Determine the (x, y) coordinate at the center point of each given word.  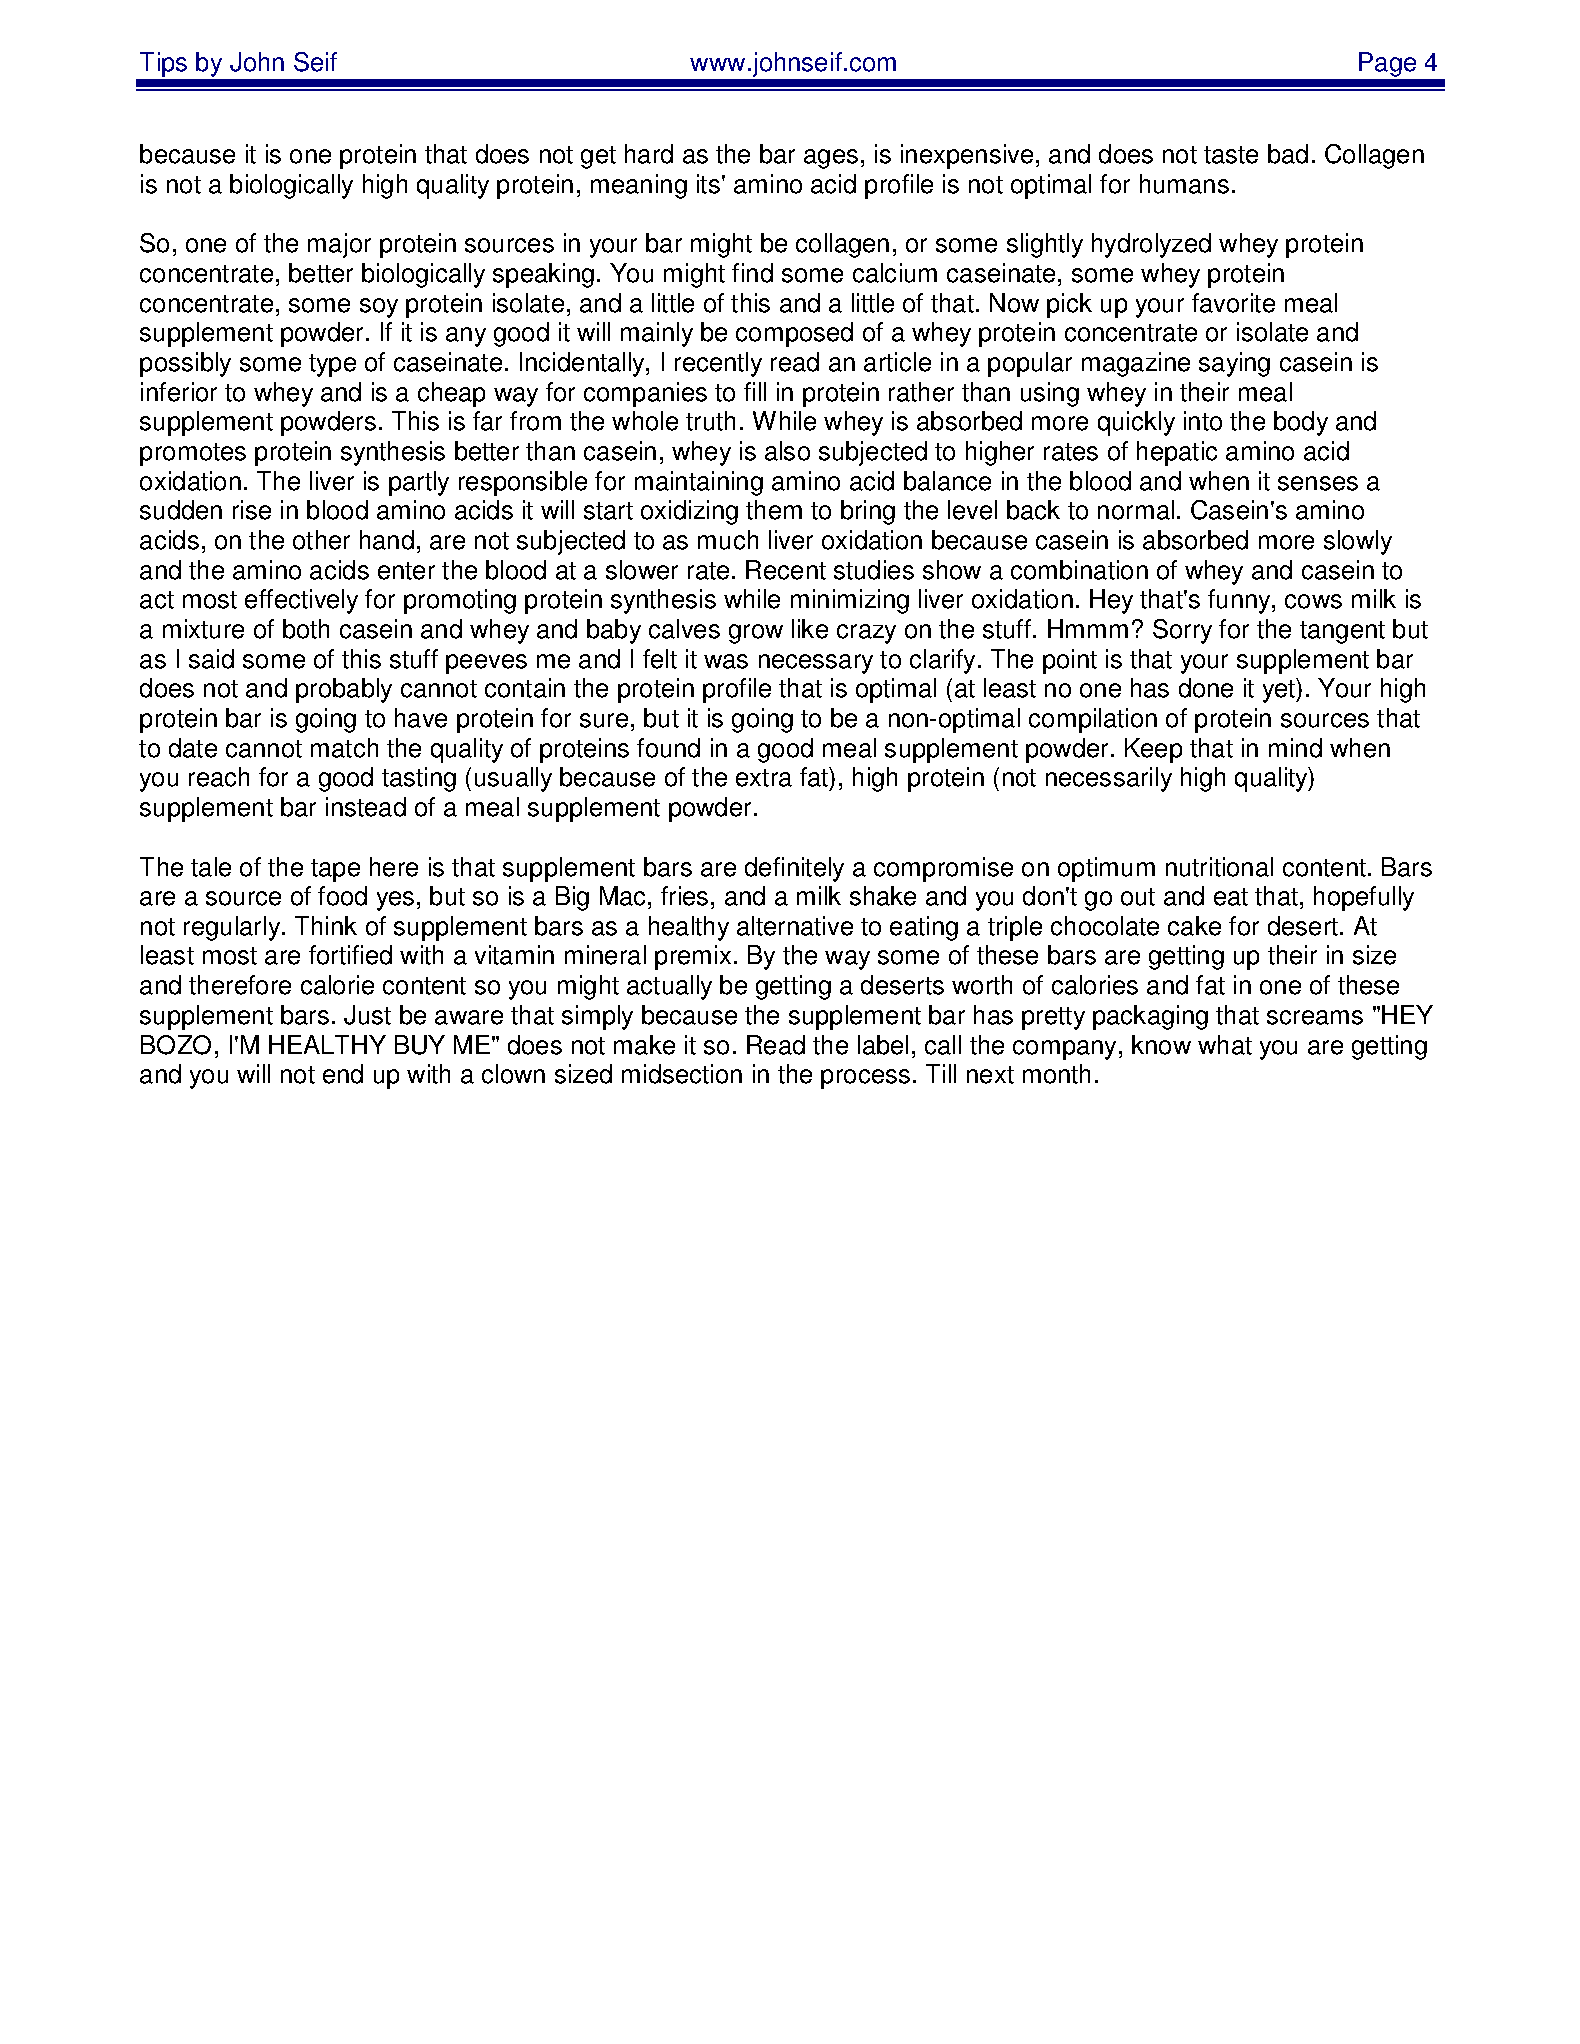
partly (419, 483)
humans (1184, 184)
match (344, 748)
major (339, 245)
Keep (1153, 750)
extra (764, 778)
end (343, 1074)
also (787, 451)
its (708, 184)
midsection (682, 1074)
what (1225, 1045)
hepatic (1177, 453)
